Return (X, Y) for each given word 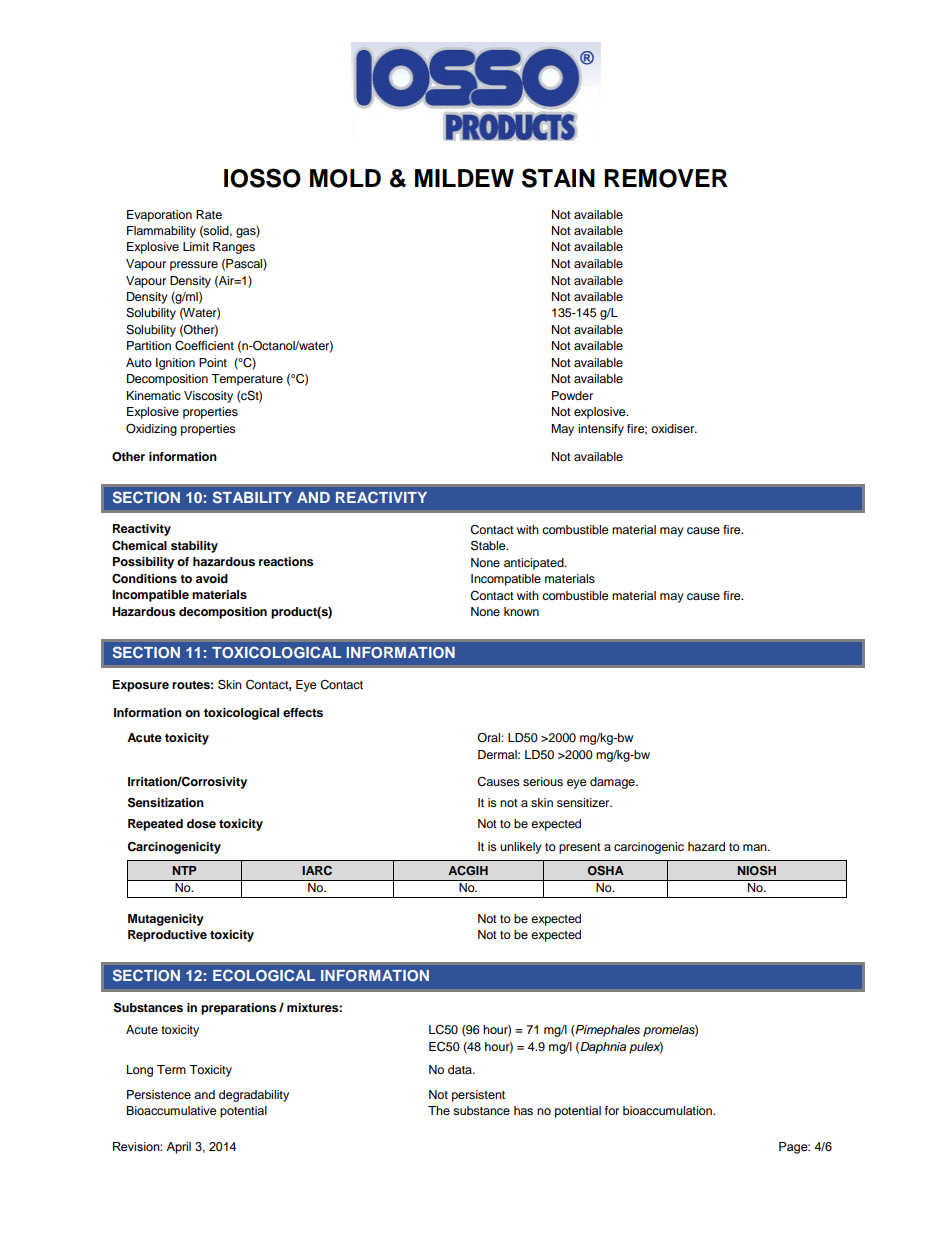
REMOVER (666, 178)
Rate (209, 214)
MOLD (345, 178)
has (523, 1110)
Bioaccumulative (171, 1110)
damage (613, 783)
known (521, 611)
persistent (478, 1096)
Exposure (141, 686)
